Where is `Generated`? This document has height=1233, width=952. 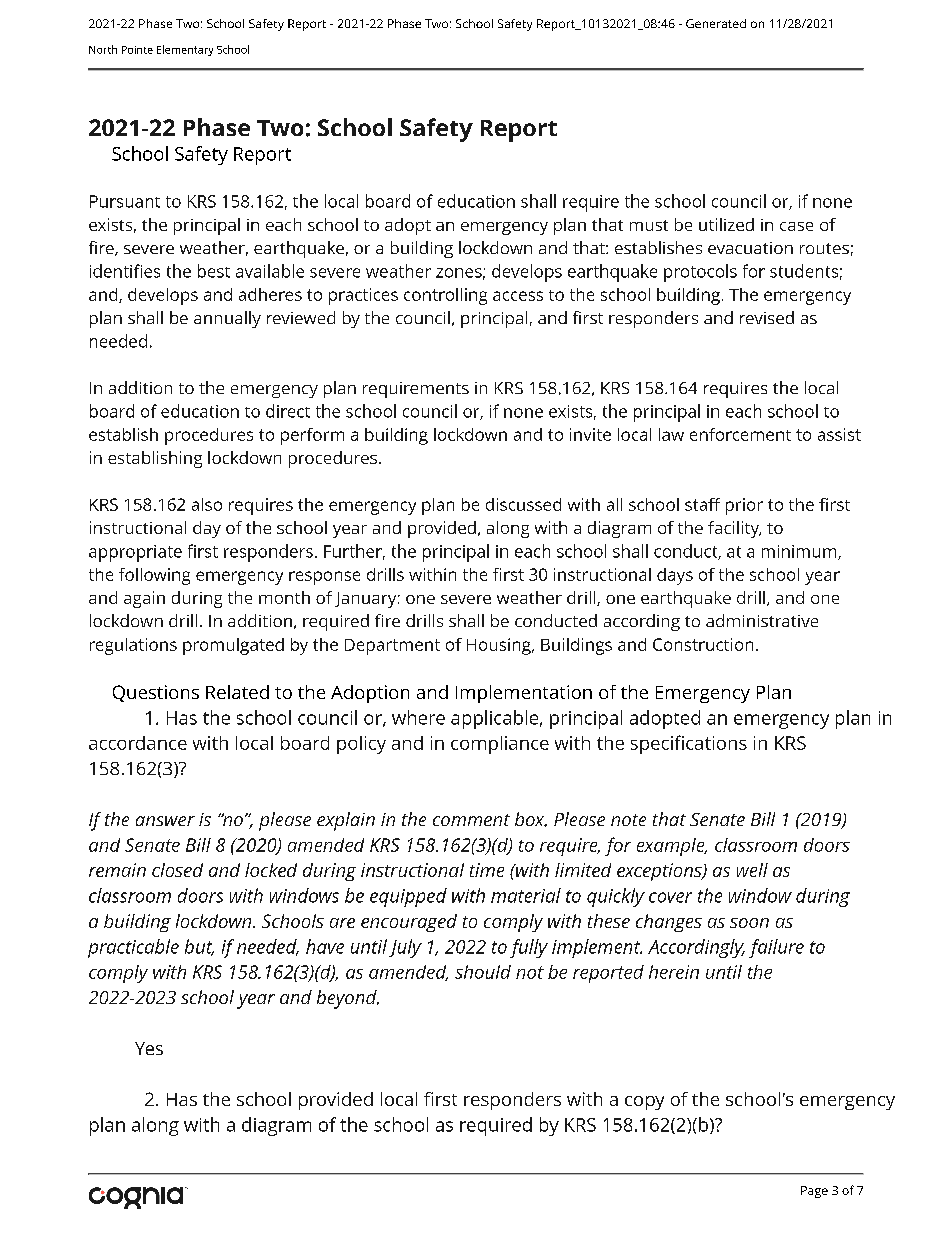 Generated is located at coordinates (716, 23).
